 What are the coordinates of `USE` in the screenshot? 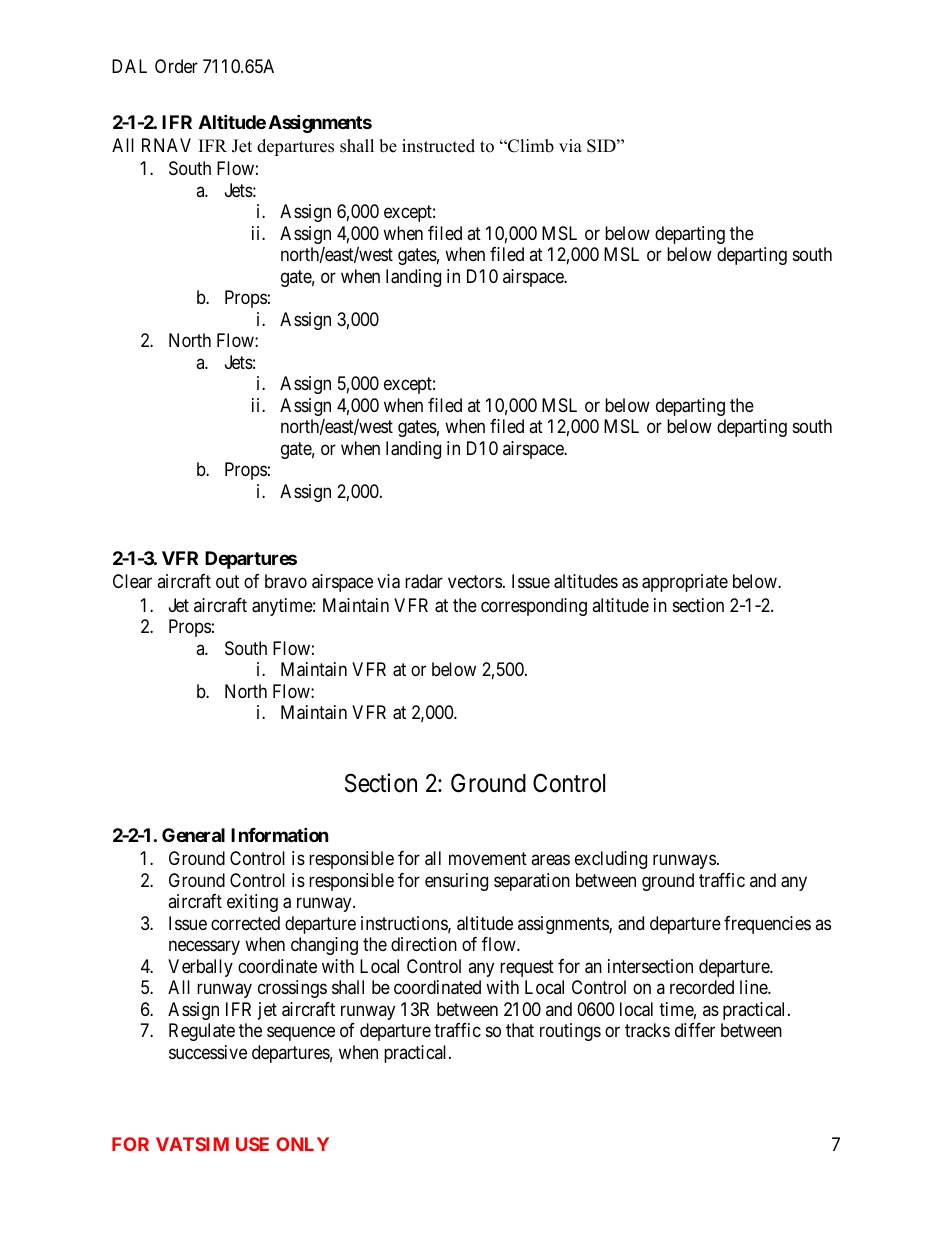 It's located at (252, 1144).
